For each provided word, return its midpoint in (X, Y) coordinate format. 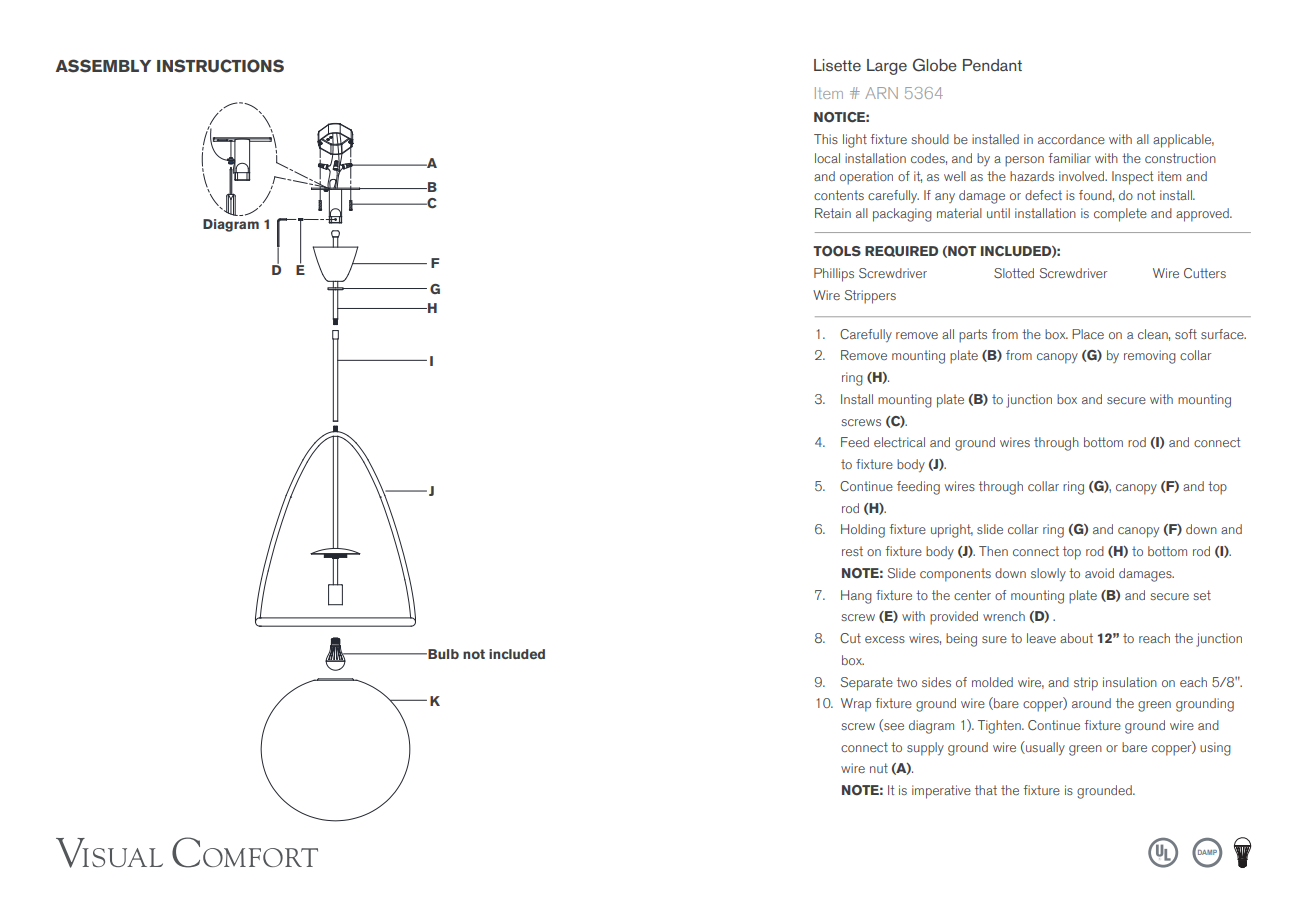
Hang (856, 597)
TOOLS (837, 251)
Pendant (992, 65)
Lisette (837, 65)
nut (879, 768)
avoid (1099, 573)
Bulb (442, 654)
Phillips (834, 275)
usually (1044, 748)
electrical (899, 442)
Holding (863, 531)
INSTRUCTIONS (220, 66)
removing (1150, 357)
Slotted (1014, 273)
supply (925, 749)
